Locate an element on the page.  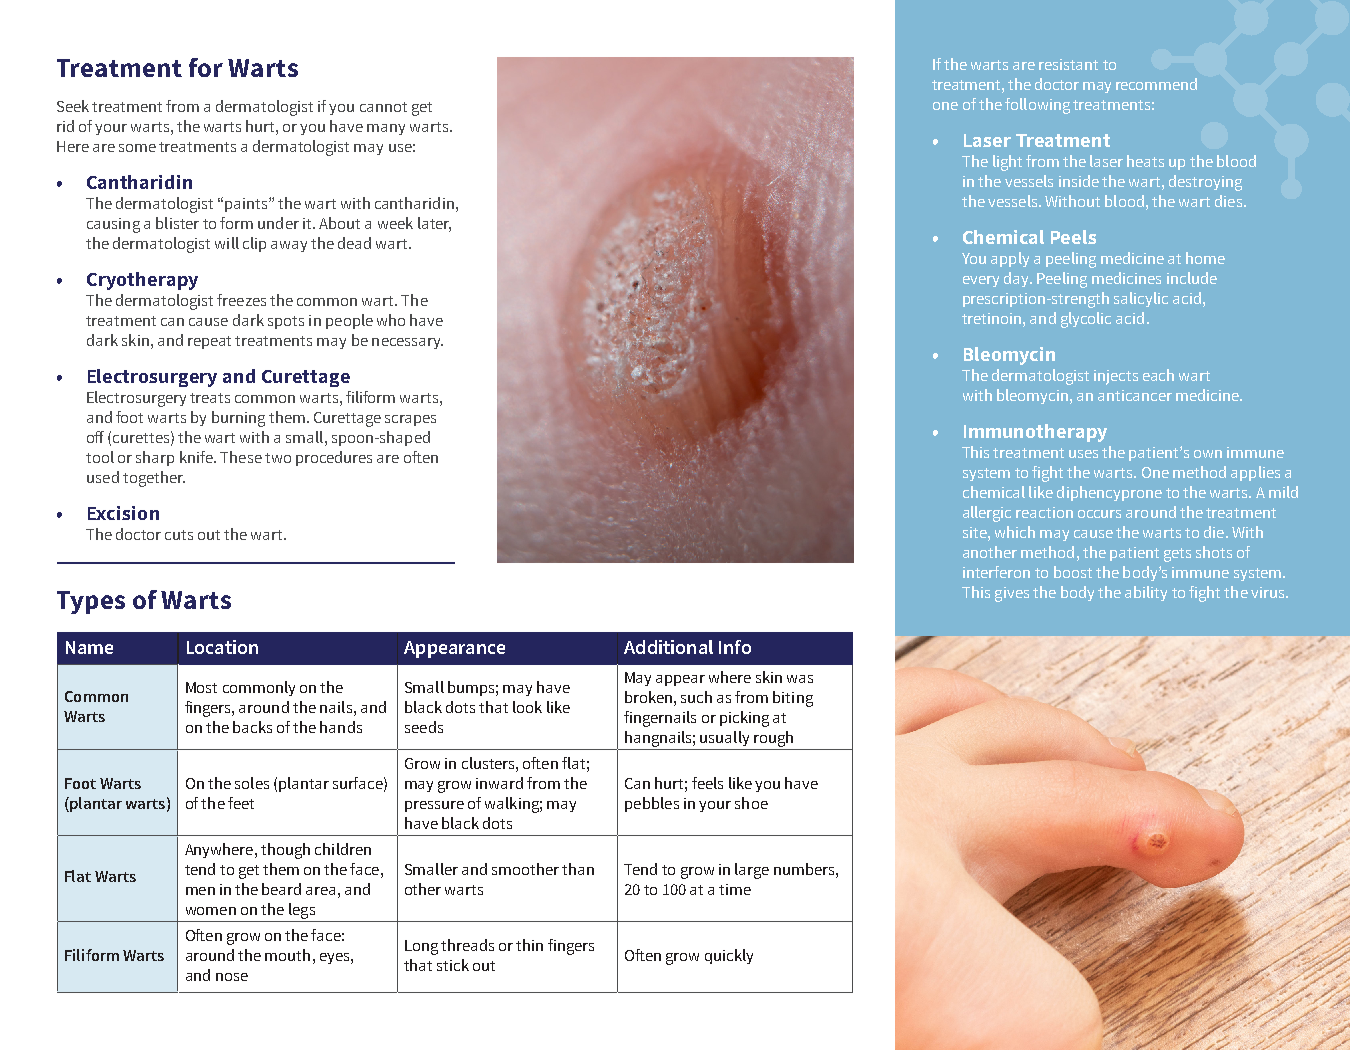
mouth is located at coordinates (287, 955).
